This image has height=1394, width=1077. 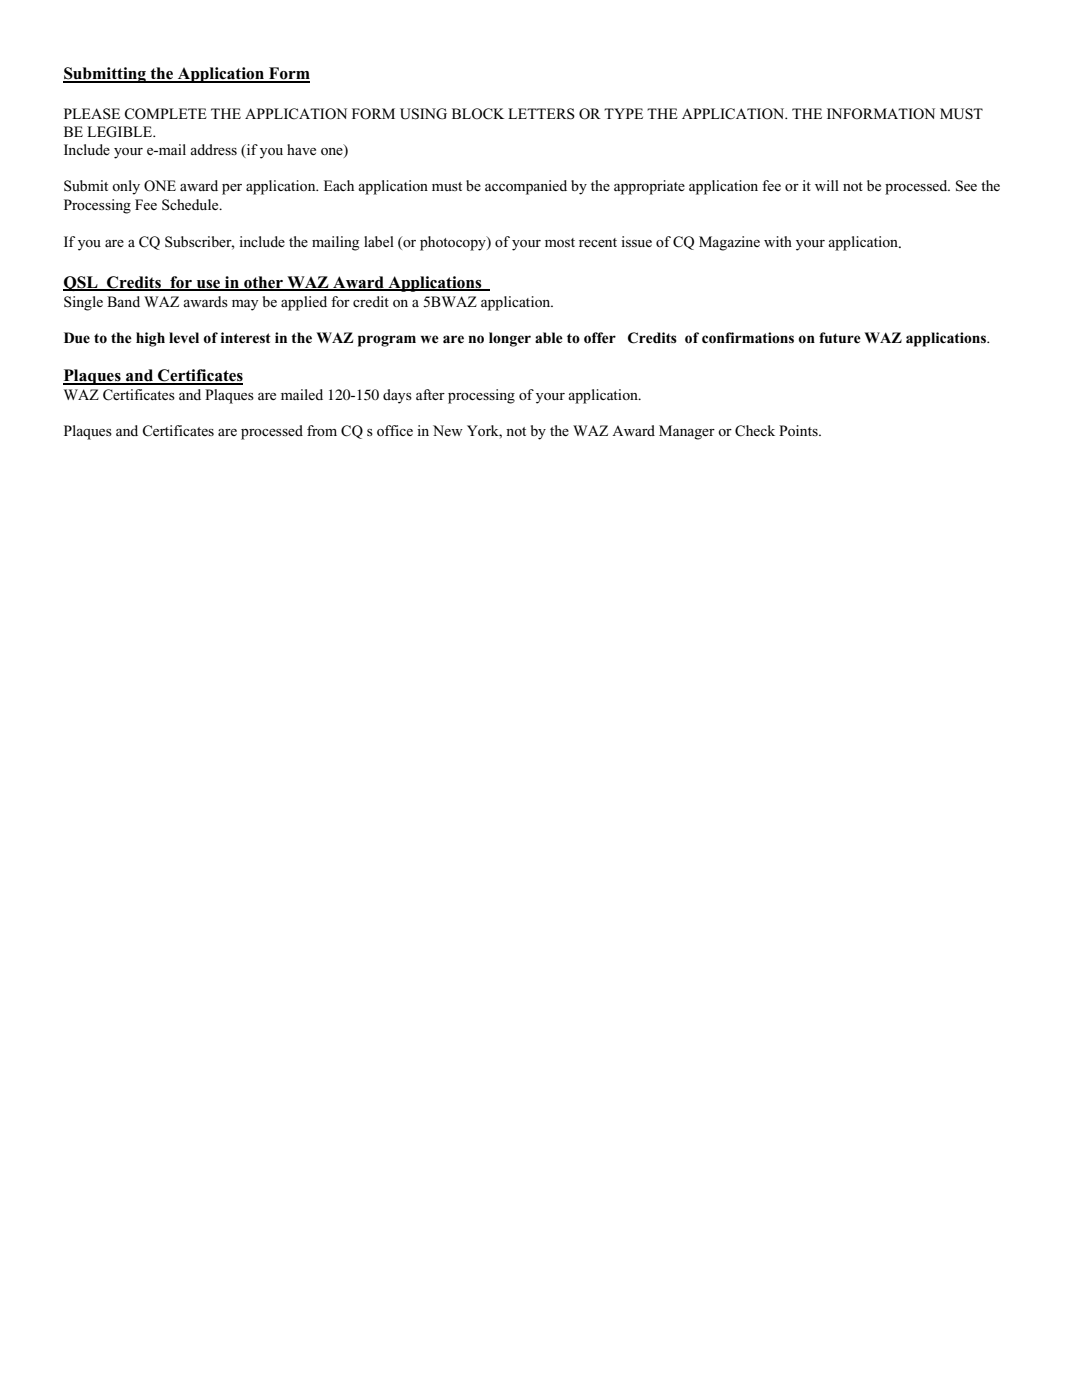 What do you see at coordinates (184, 337) in the image?
I see `level` at bounding box center [184, 337].
